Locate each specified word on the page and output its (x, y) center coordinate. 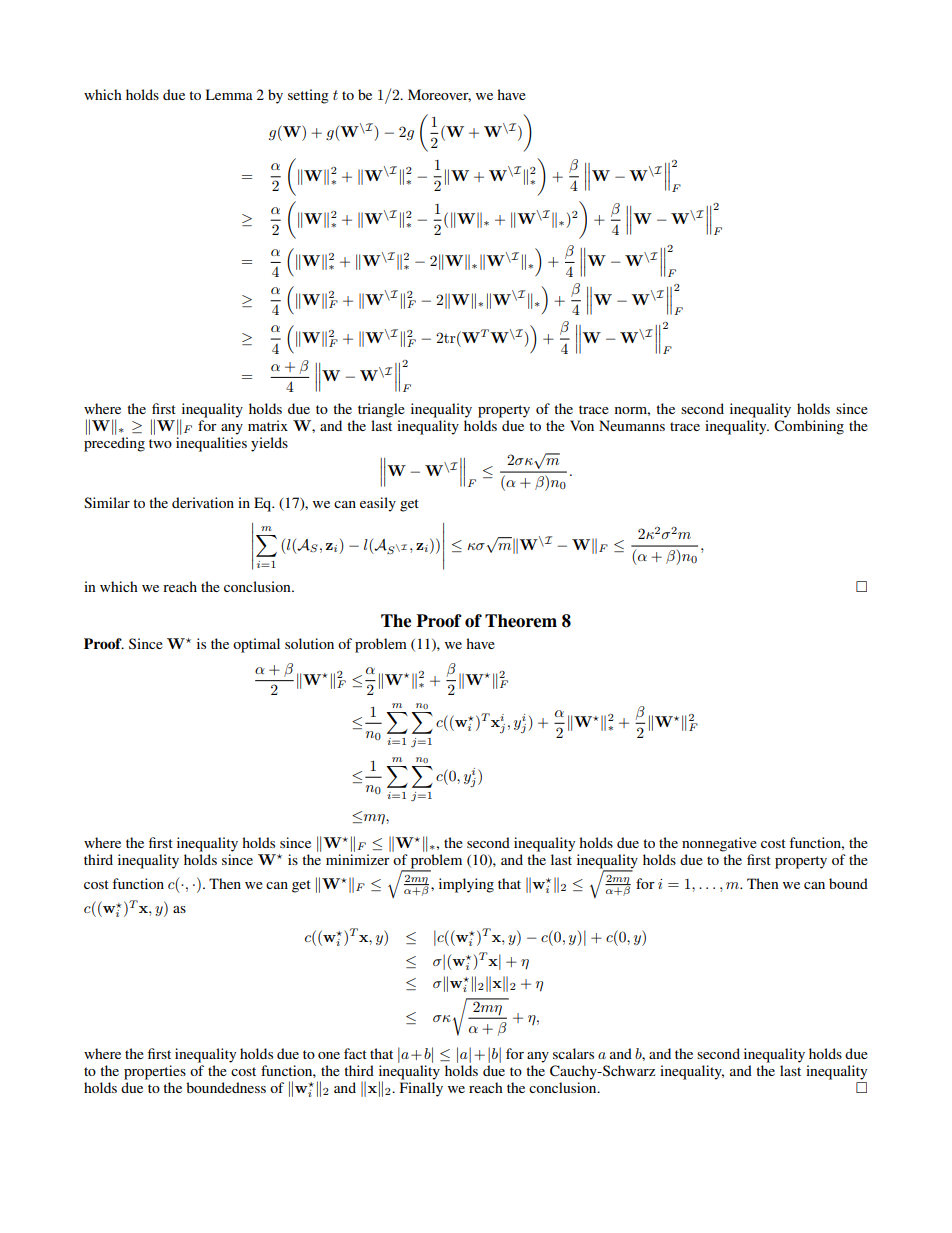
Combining (809, 427)
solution (309, 643)
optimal (256, 645)
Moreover (439, 95)
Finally (421, 1089)
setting (308, 96)
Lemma (229, 94)
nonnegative (719, 844)
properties (155, 1072)
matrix (268, 425)
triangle (381, 410)
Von (582, 425)
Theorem (521, 621)
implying (466, 885)
